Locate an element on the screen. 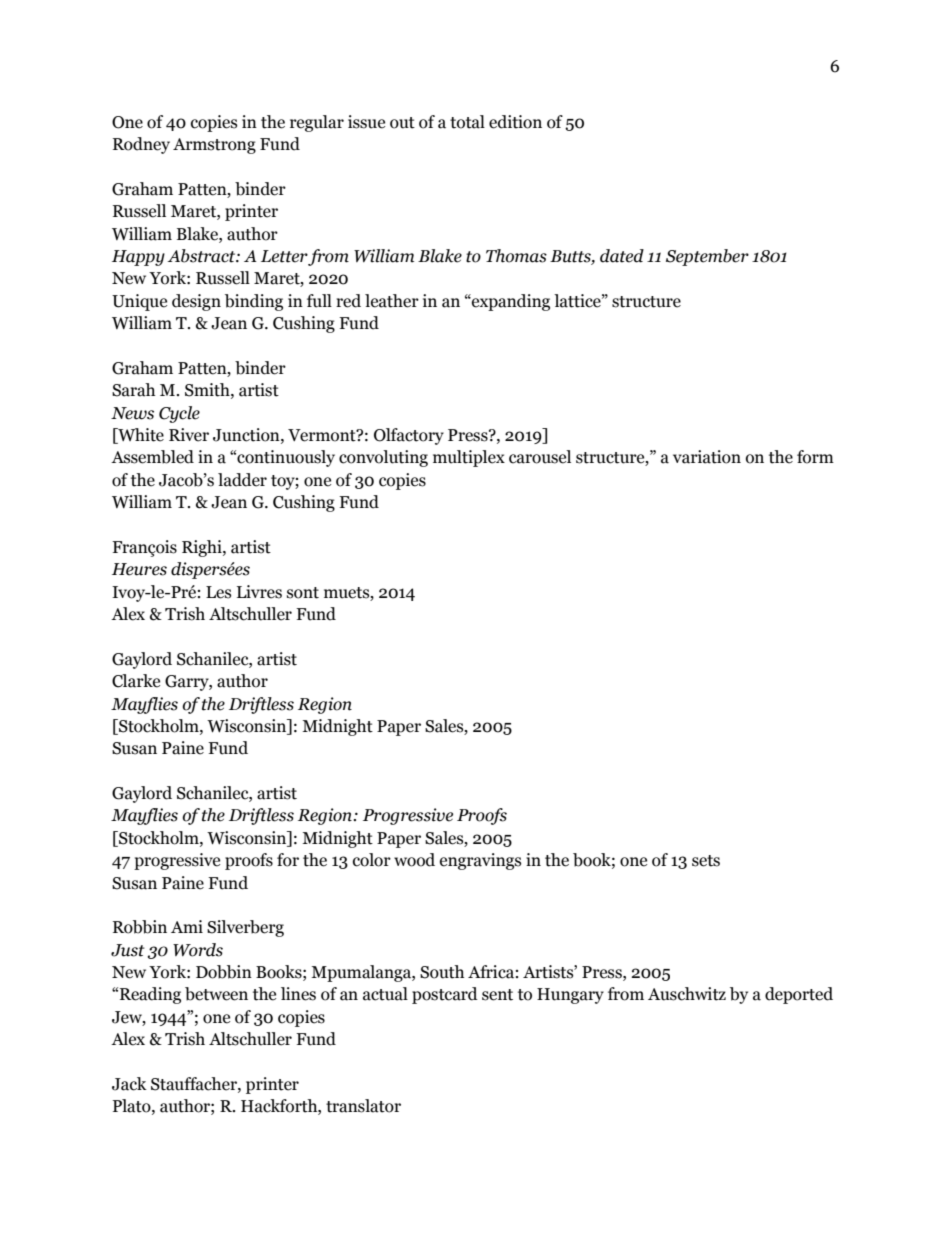  sont is located at coordinates (303, 593).
